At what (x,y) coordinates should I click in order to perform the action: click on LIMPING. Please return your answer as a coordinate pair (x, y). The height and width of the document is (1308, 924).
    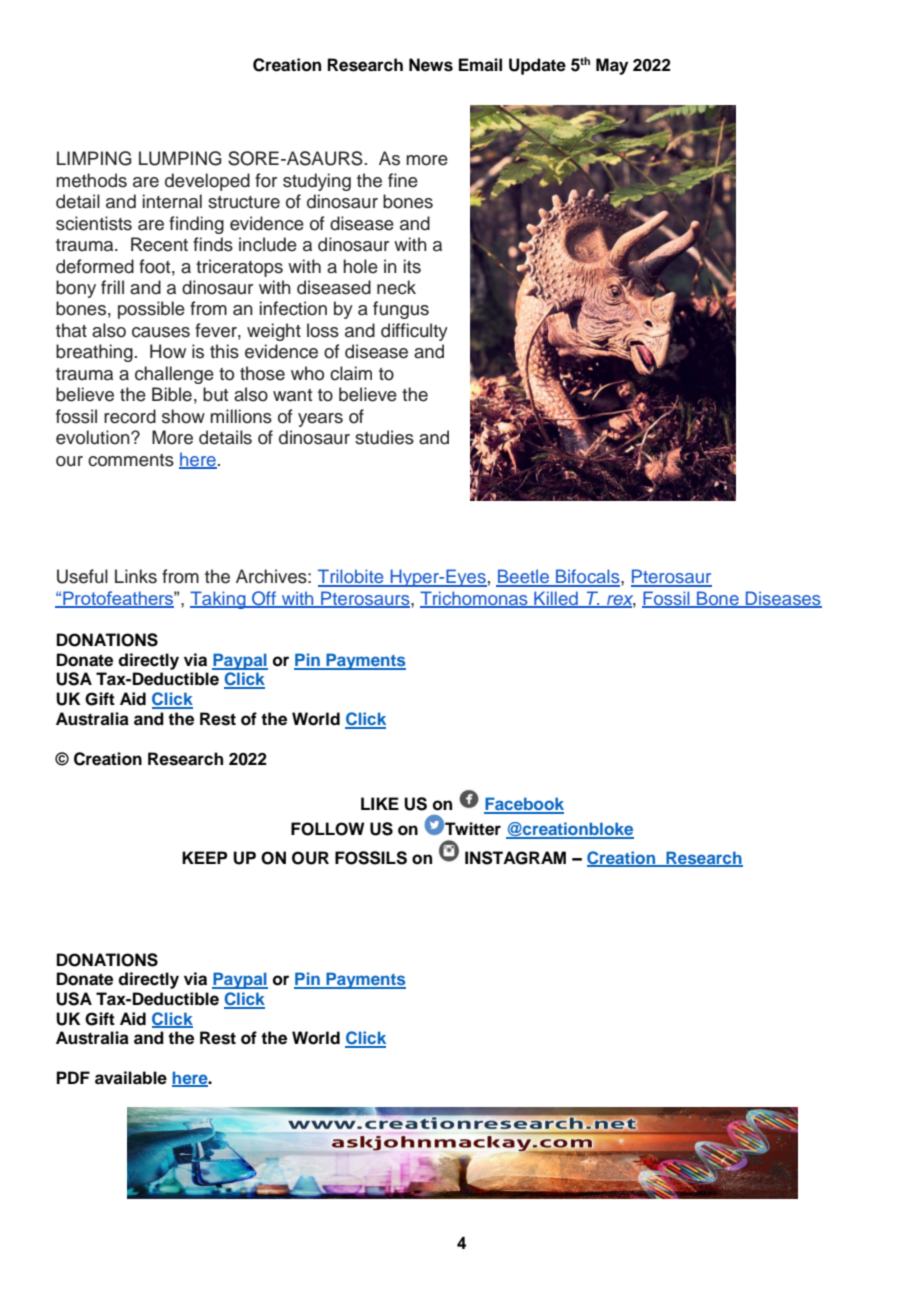
    Looking at the image, I should click on (94, 158).
